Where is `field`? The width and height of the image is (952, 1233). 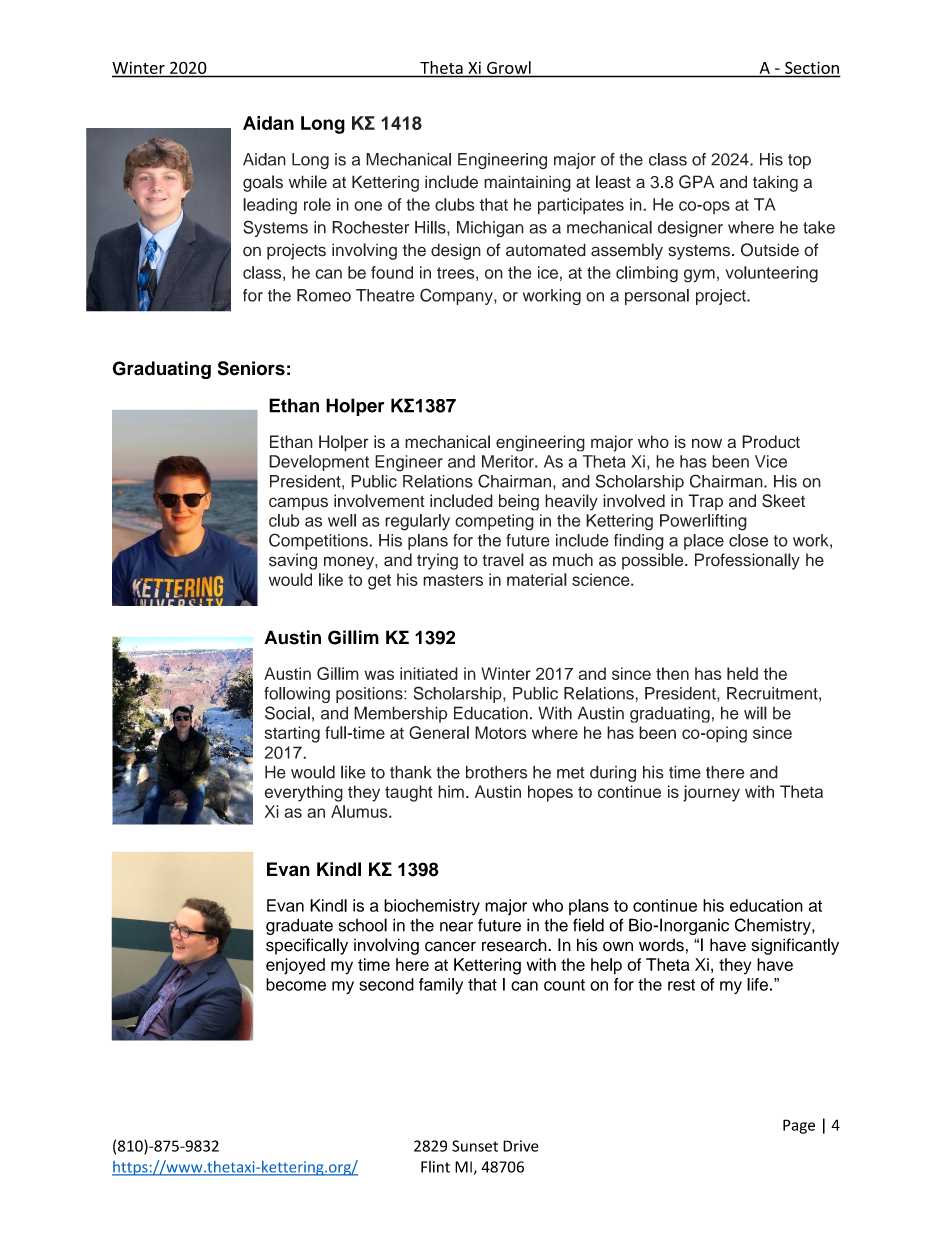 field is located at coordinates (588, 925).
